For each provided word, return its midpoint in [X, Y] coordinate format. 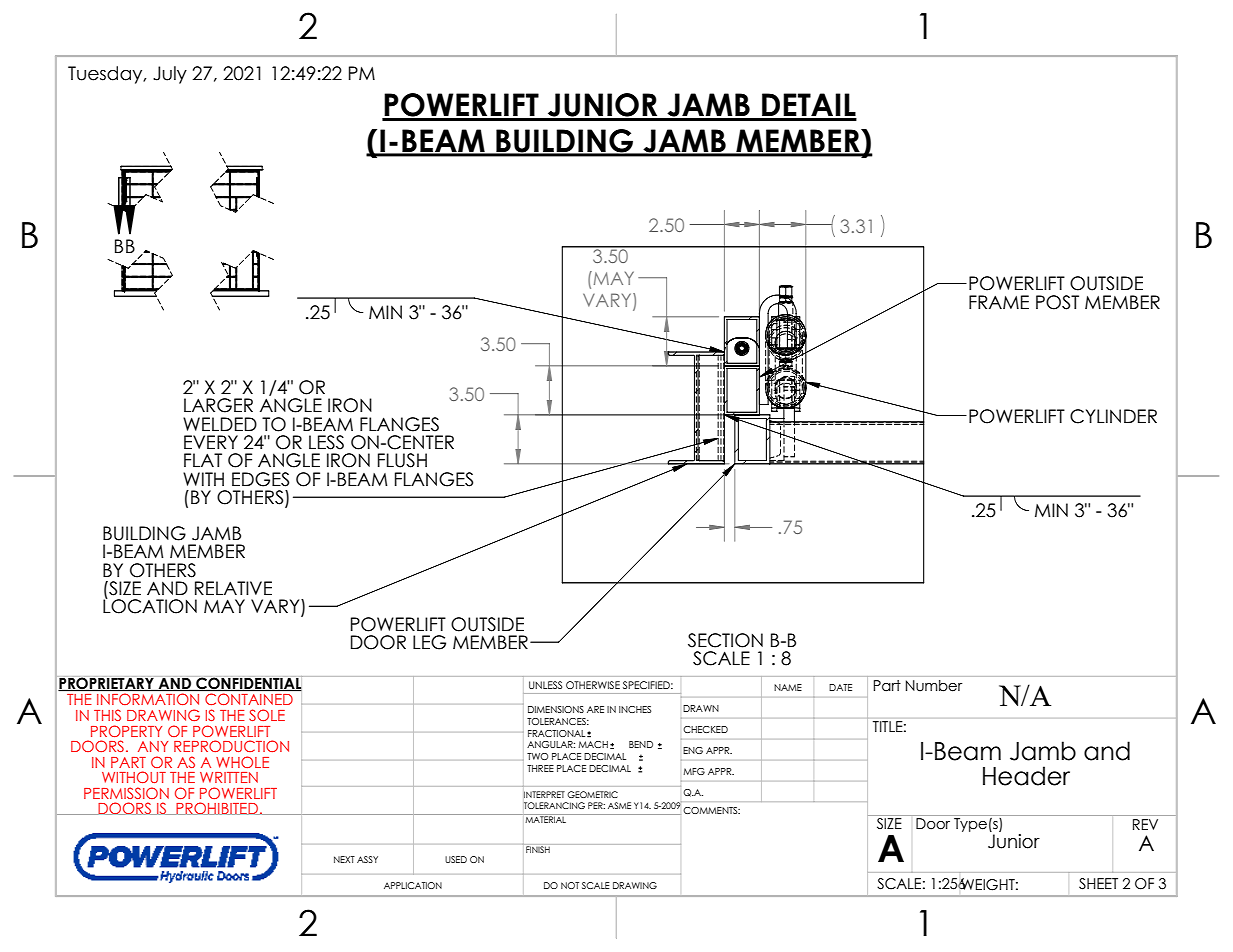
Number [934, 685]
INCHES [635, 709]
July [170, 75]
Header [1026, 776]
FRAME [999, 302]
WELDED [220, 424]
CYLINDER [1113, 416]
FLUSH [402, 460]
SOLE [267, 715]
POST [1057, 302]
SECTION [725, 640]
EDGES [260, 479]
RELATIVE [233, 588]
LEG [429, 642]
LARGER [218, 405]
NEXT [344, 859]
